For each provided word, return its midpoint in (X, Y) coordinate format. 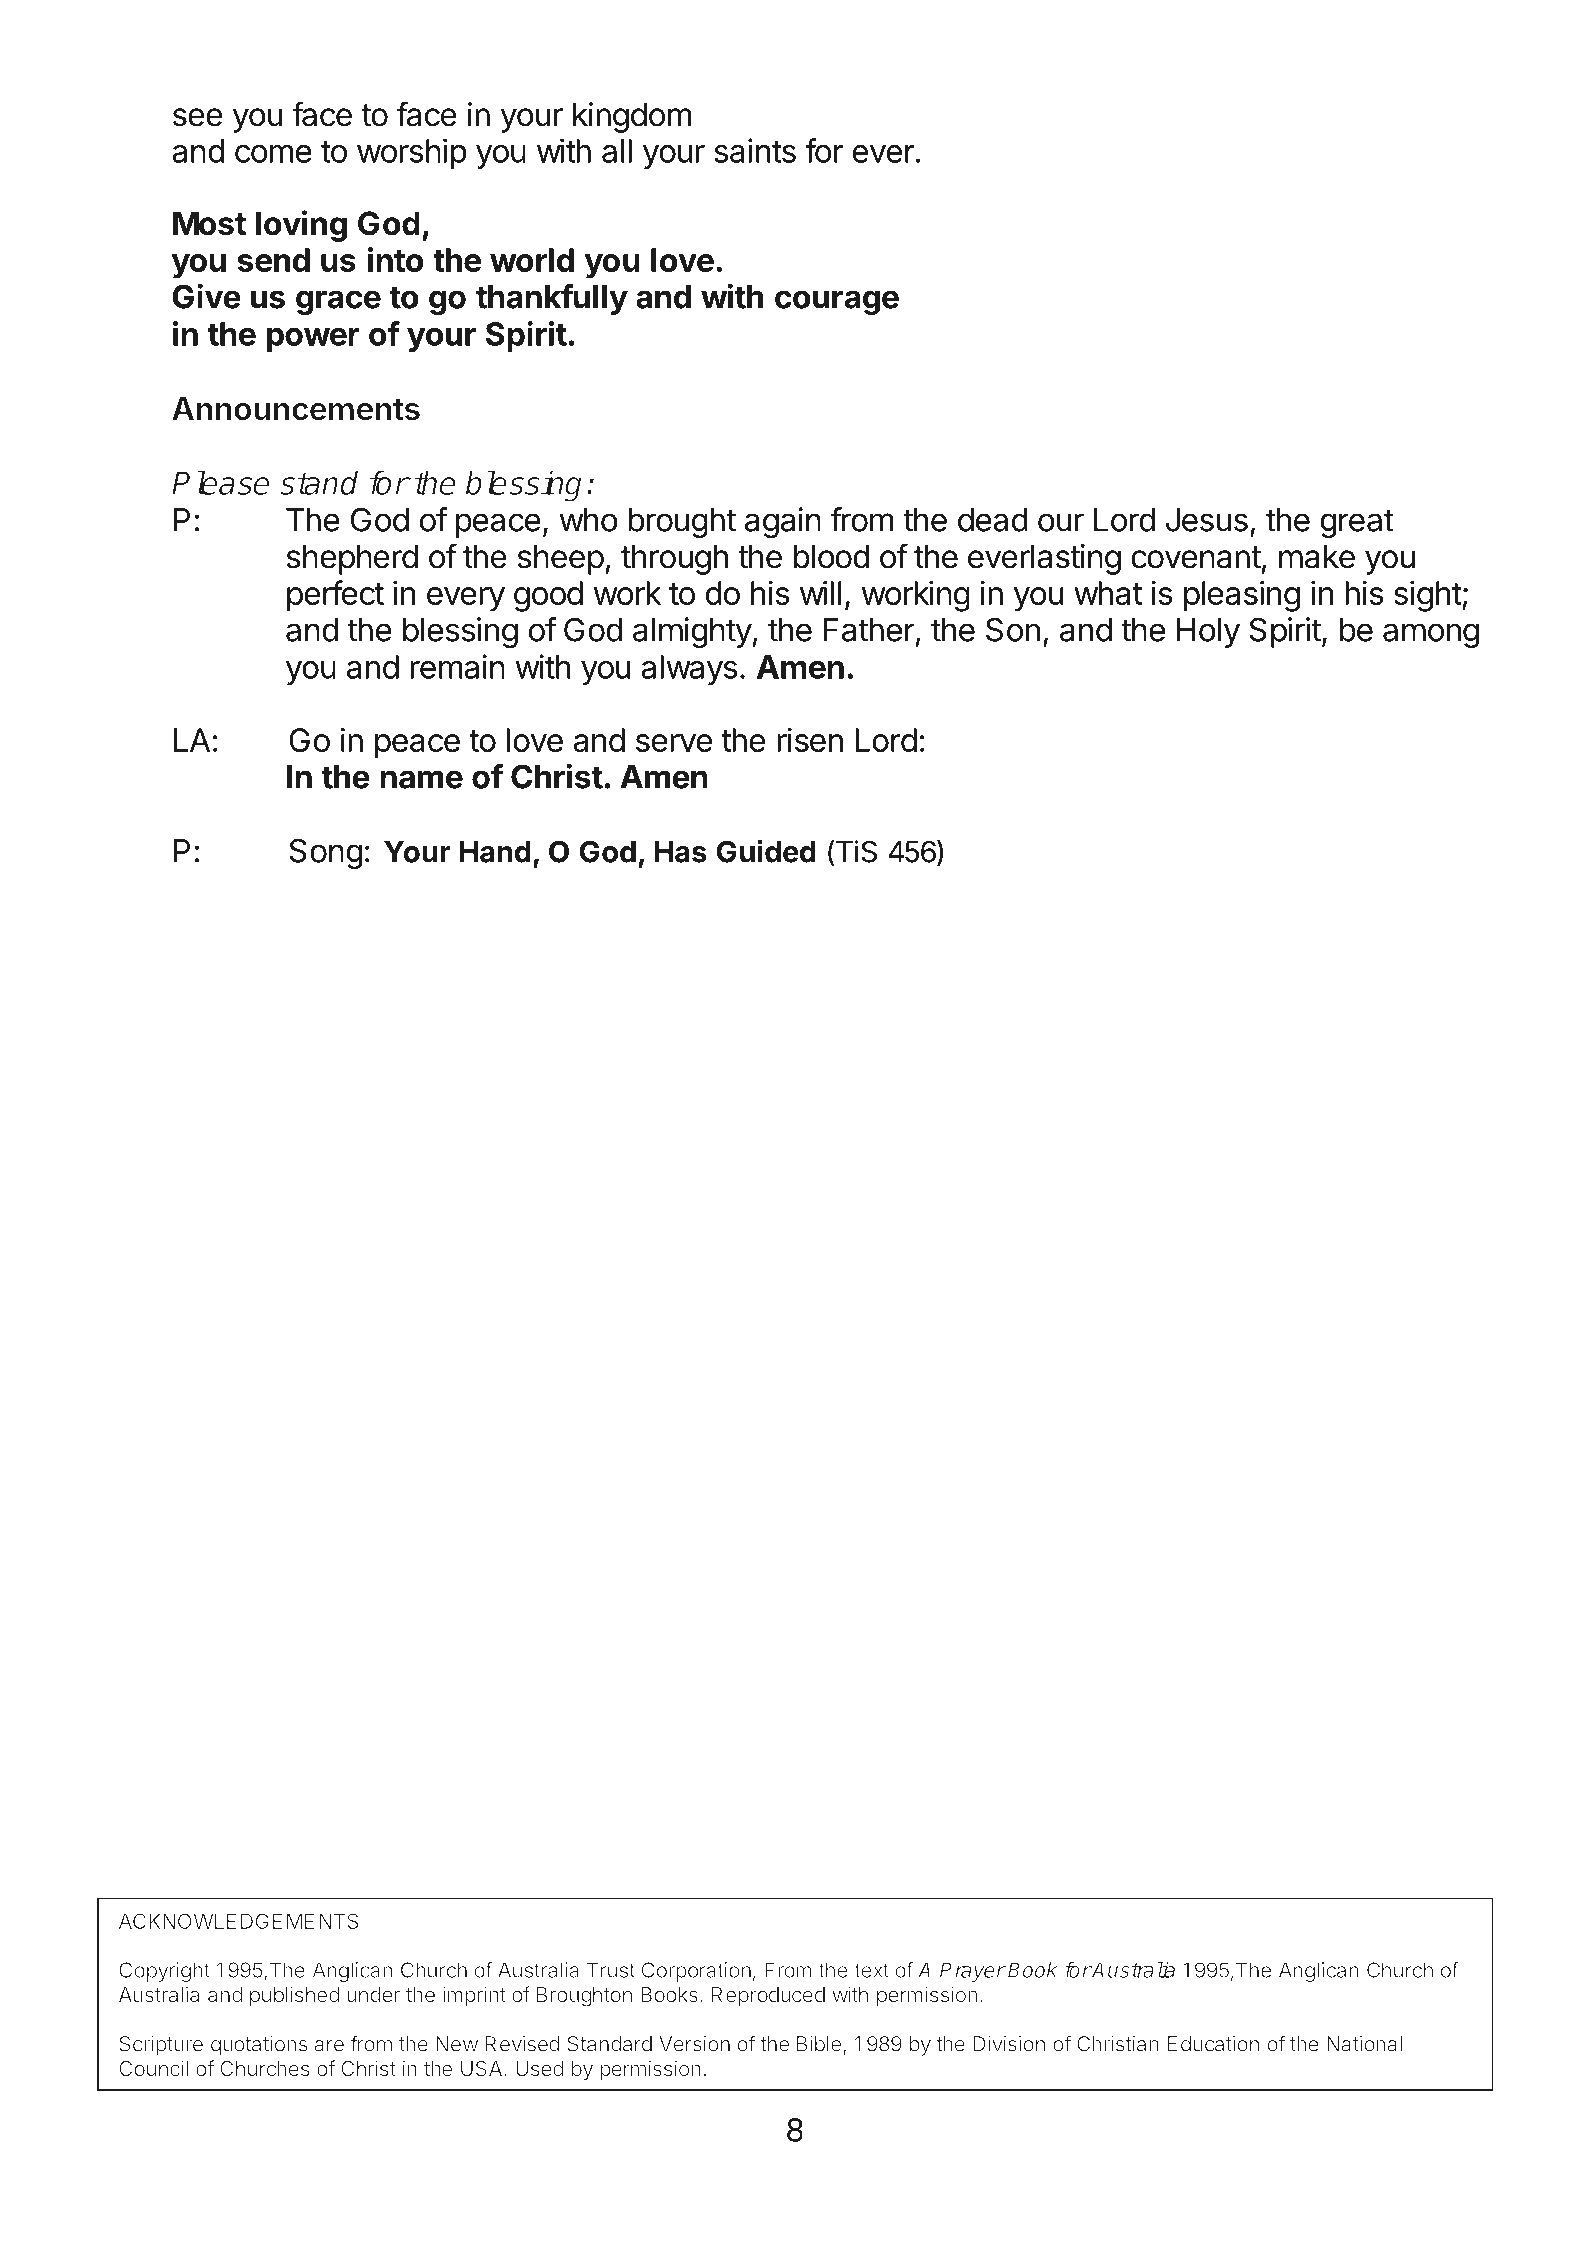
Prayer (973, 1972)
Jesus (1207, 520)
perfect (335, 596)
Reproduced (768, 1997)
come (273, 153)
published (295, 1996)
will (820, 593)
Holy (1208, 633)
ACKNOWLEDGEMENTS (238, 1921)
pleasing (1242, 596)
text (871, 1970)
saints (755, 150)
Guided (766, 851)
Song (325, 853)
